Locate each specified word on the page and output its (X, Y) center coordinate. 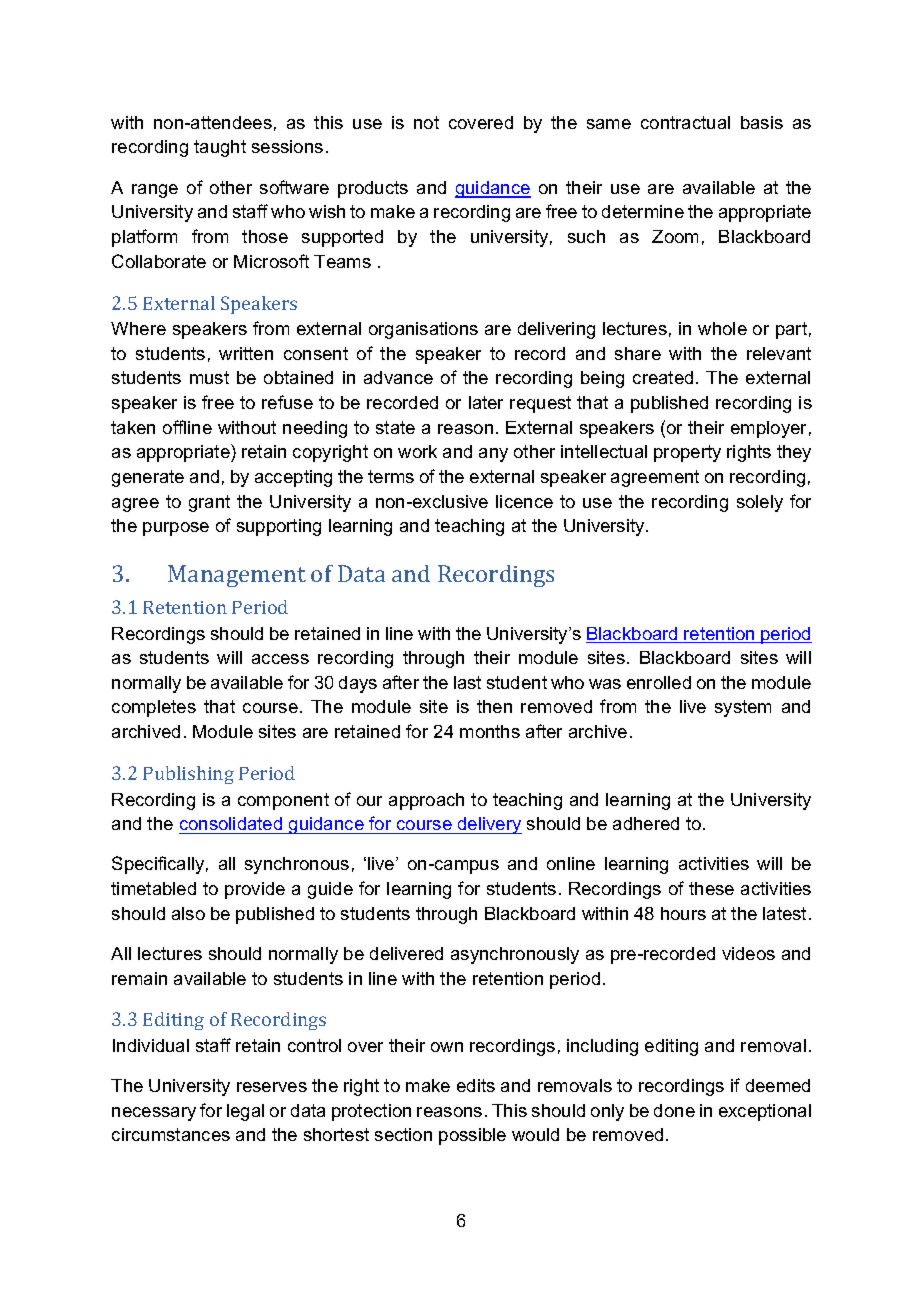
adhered (646, 823)
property (687, 453)
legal (245, 1112)
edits (476, 1085)
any (493, 455)
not (426, 122)
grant (209, 503)
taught (220, 148)
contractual (685, 122)
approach (426, 801)
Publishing (188, 775)
